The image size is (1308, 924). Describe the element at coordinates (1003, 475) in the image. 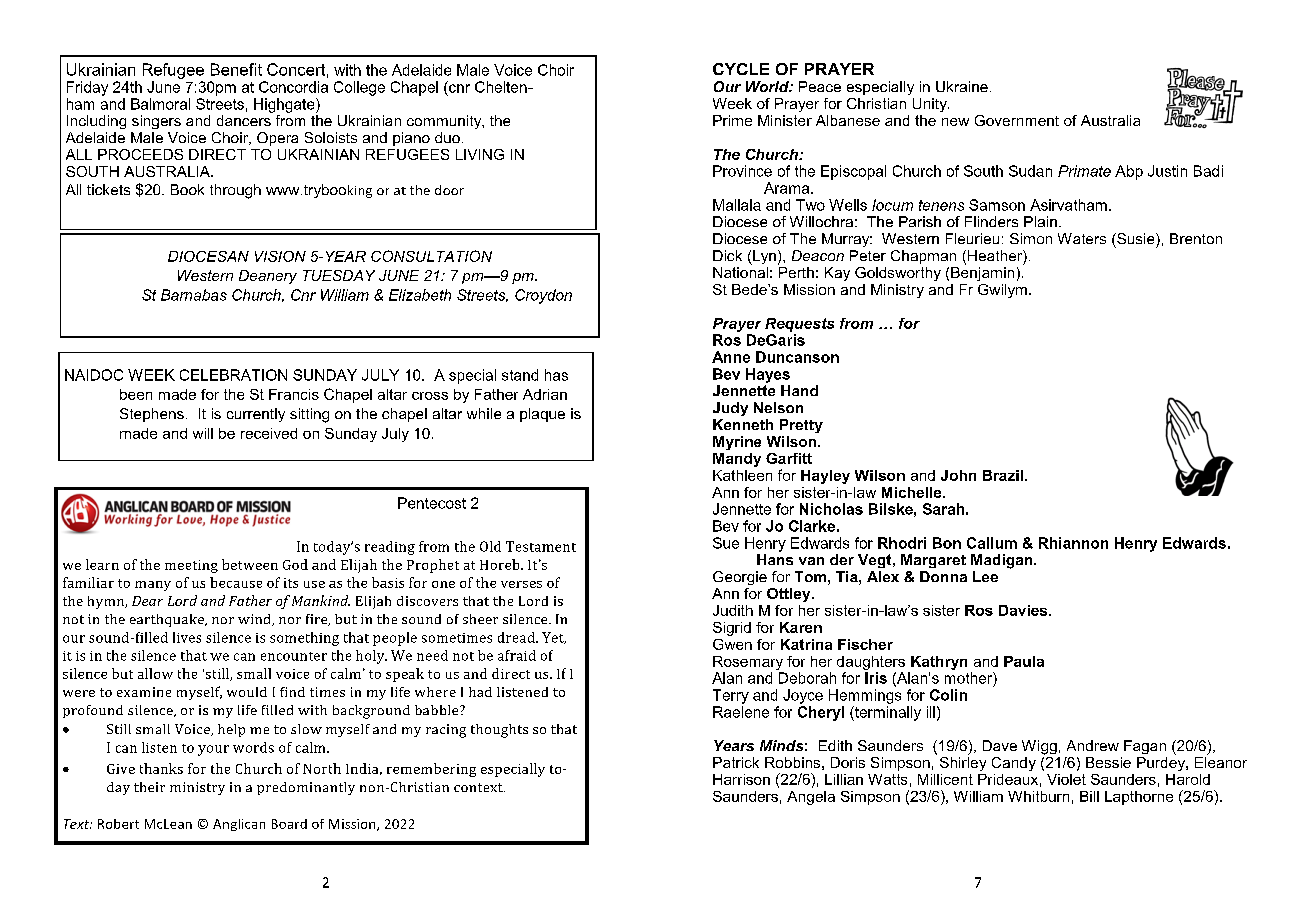

I see `Brazil` at that location.
